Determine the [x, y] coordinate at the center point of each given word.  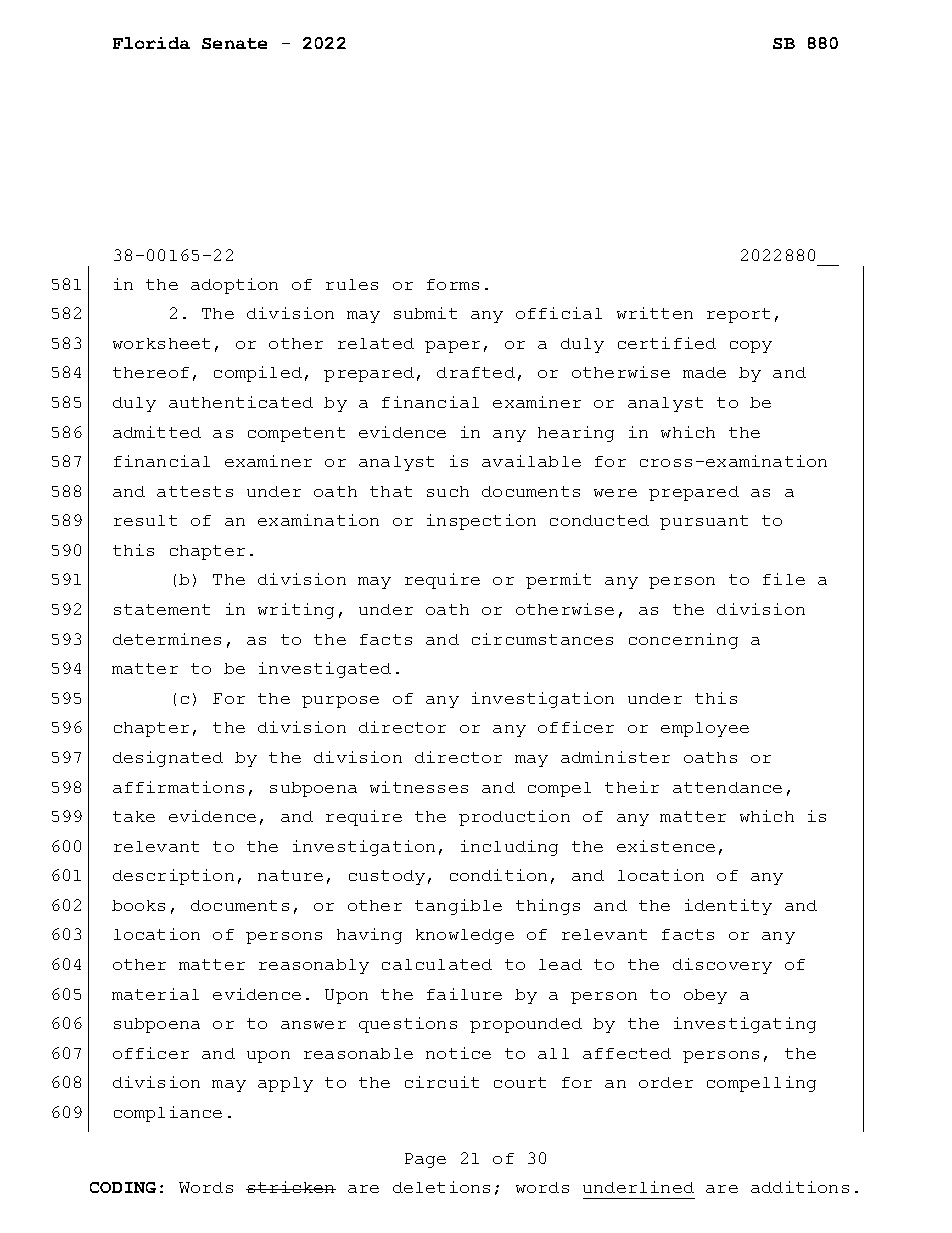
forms [453, 284]
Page [425, 1160]
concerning [683, 641]
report [738, 315]
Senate [234, 43]
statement [162, 609]
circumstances [542, 639]
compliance [168, 1114]
